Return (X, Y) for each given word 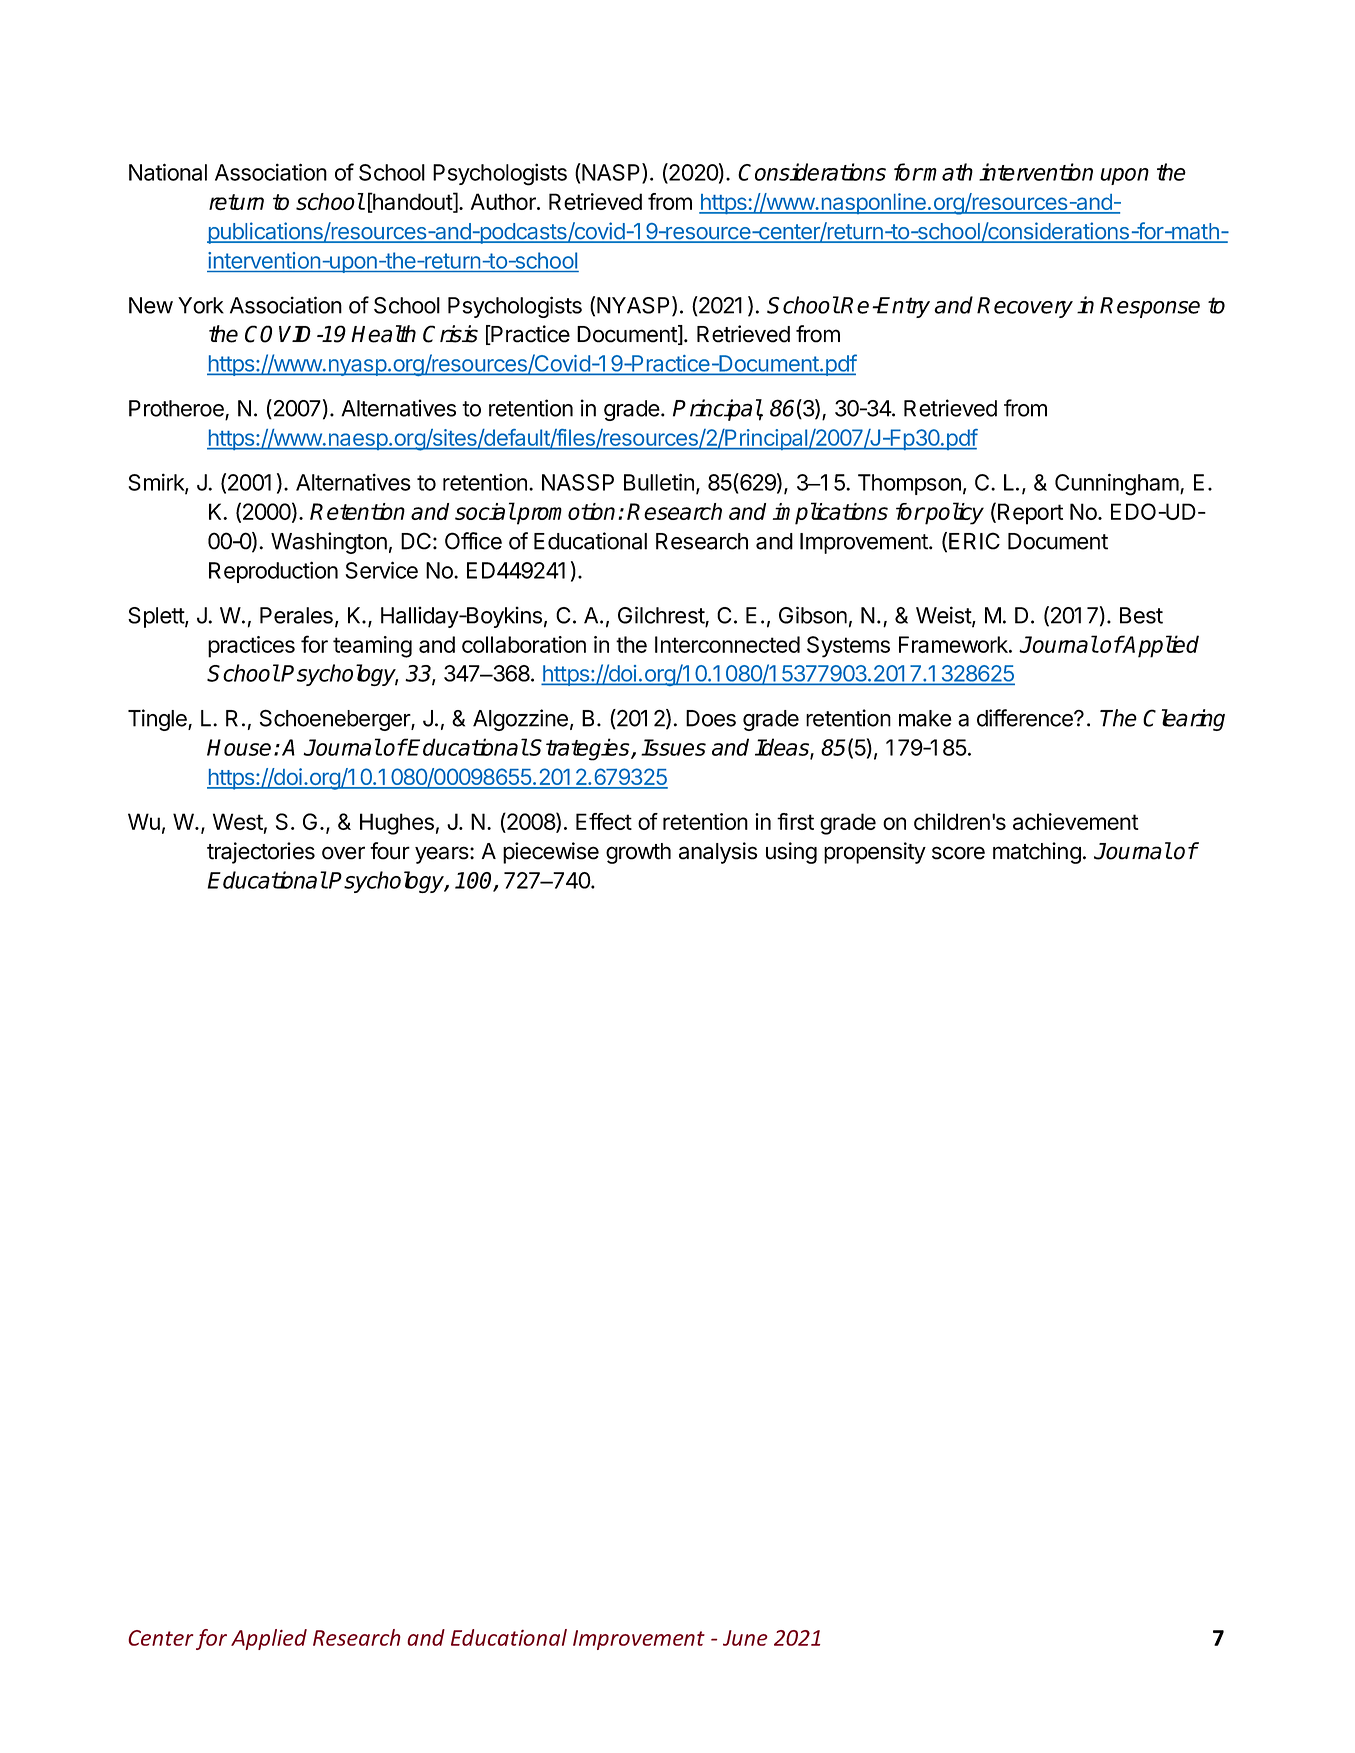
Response (1150, 307)
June (745, 1638)
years (443, 855)
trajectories (261, 853)
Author (504, 201)
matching (1037, 853)
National (168, 172)
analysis (718, 853)
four (390, 851)
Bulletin (659, 482)
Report (1030, 514)
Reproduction (273, 572)
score (958, 853)
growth (638, 853)
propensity (875, 853)
